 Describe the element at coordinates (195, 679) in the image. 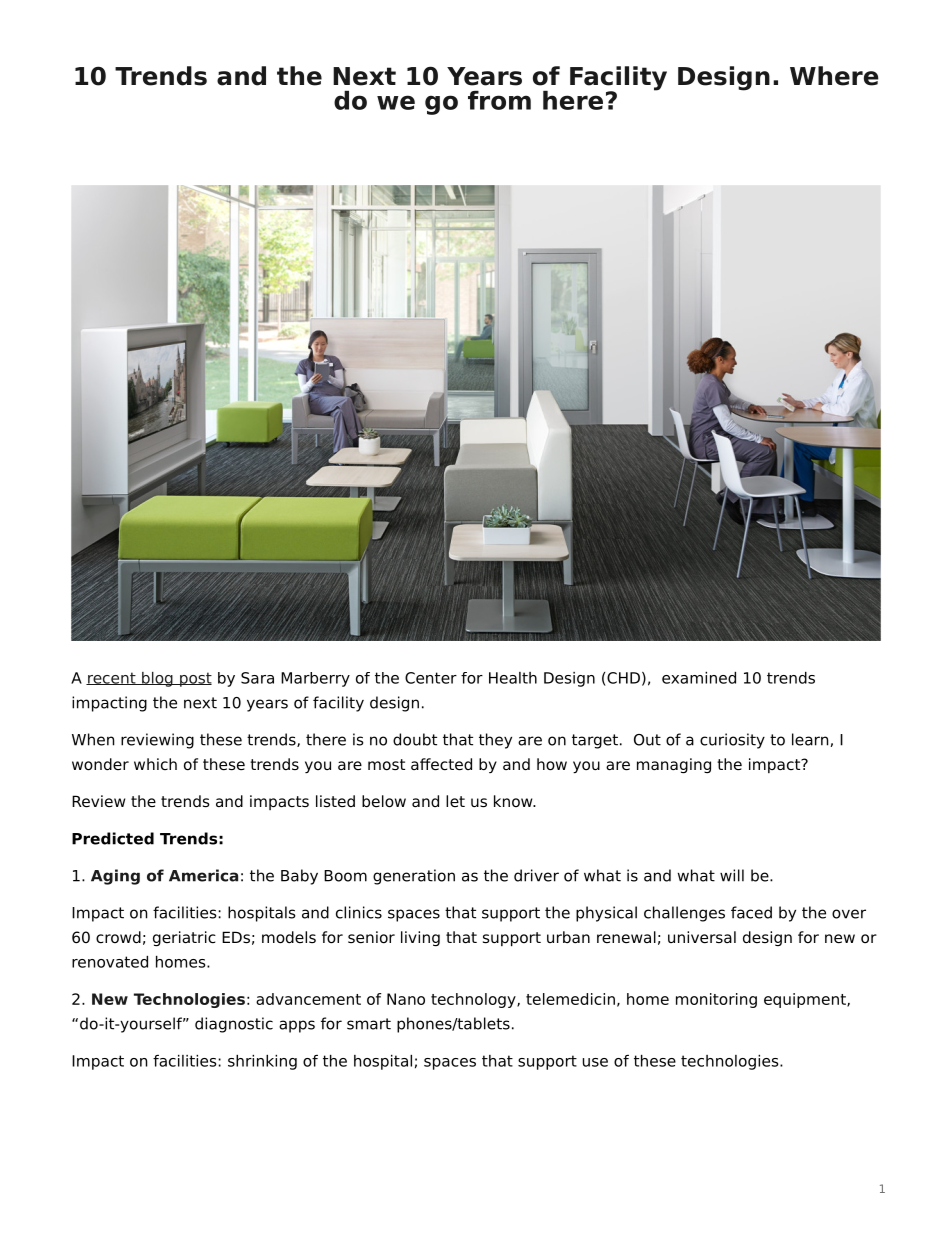

I see `post` at that location.
